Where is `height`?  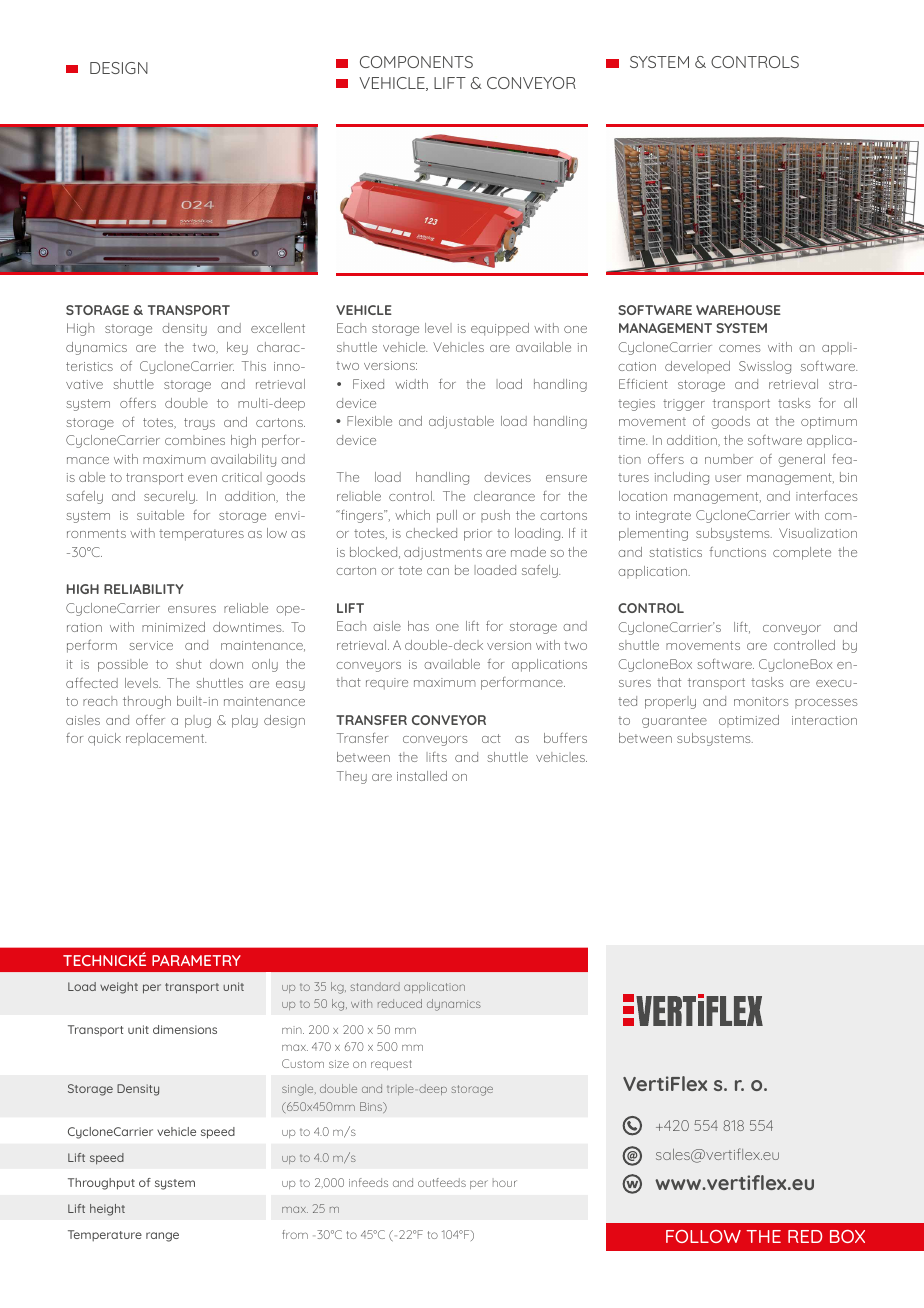
height is located at coordinates (107, 1210).
